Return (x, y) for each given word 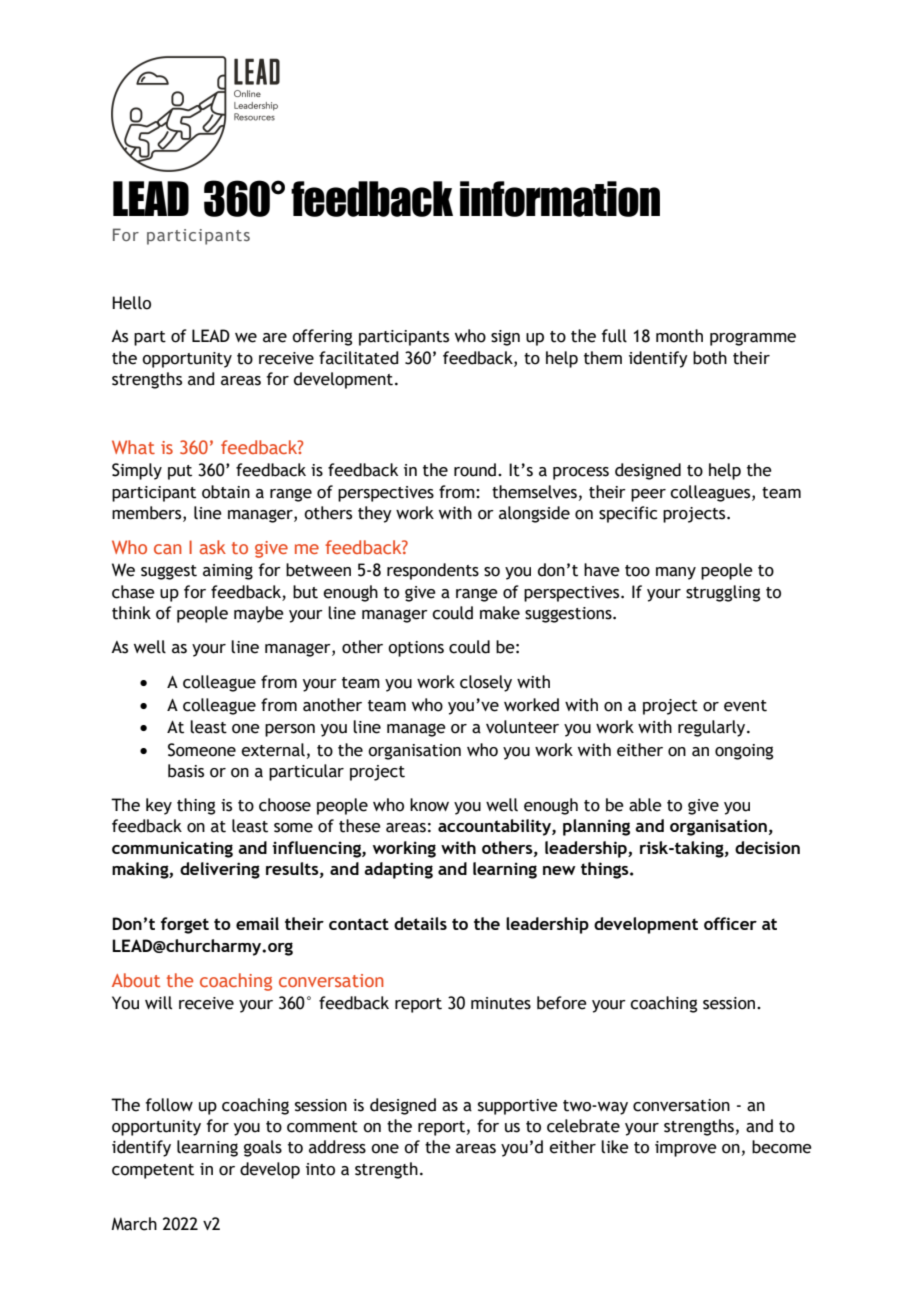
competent (153, 1171)
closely (486, 683)
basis (186, 771)
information (560, 199)
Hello (131, 303)
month (679, 336)
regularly (713, 728)
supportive (518, 1107)
